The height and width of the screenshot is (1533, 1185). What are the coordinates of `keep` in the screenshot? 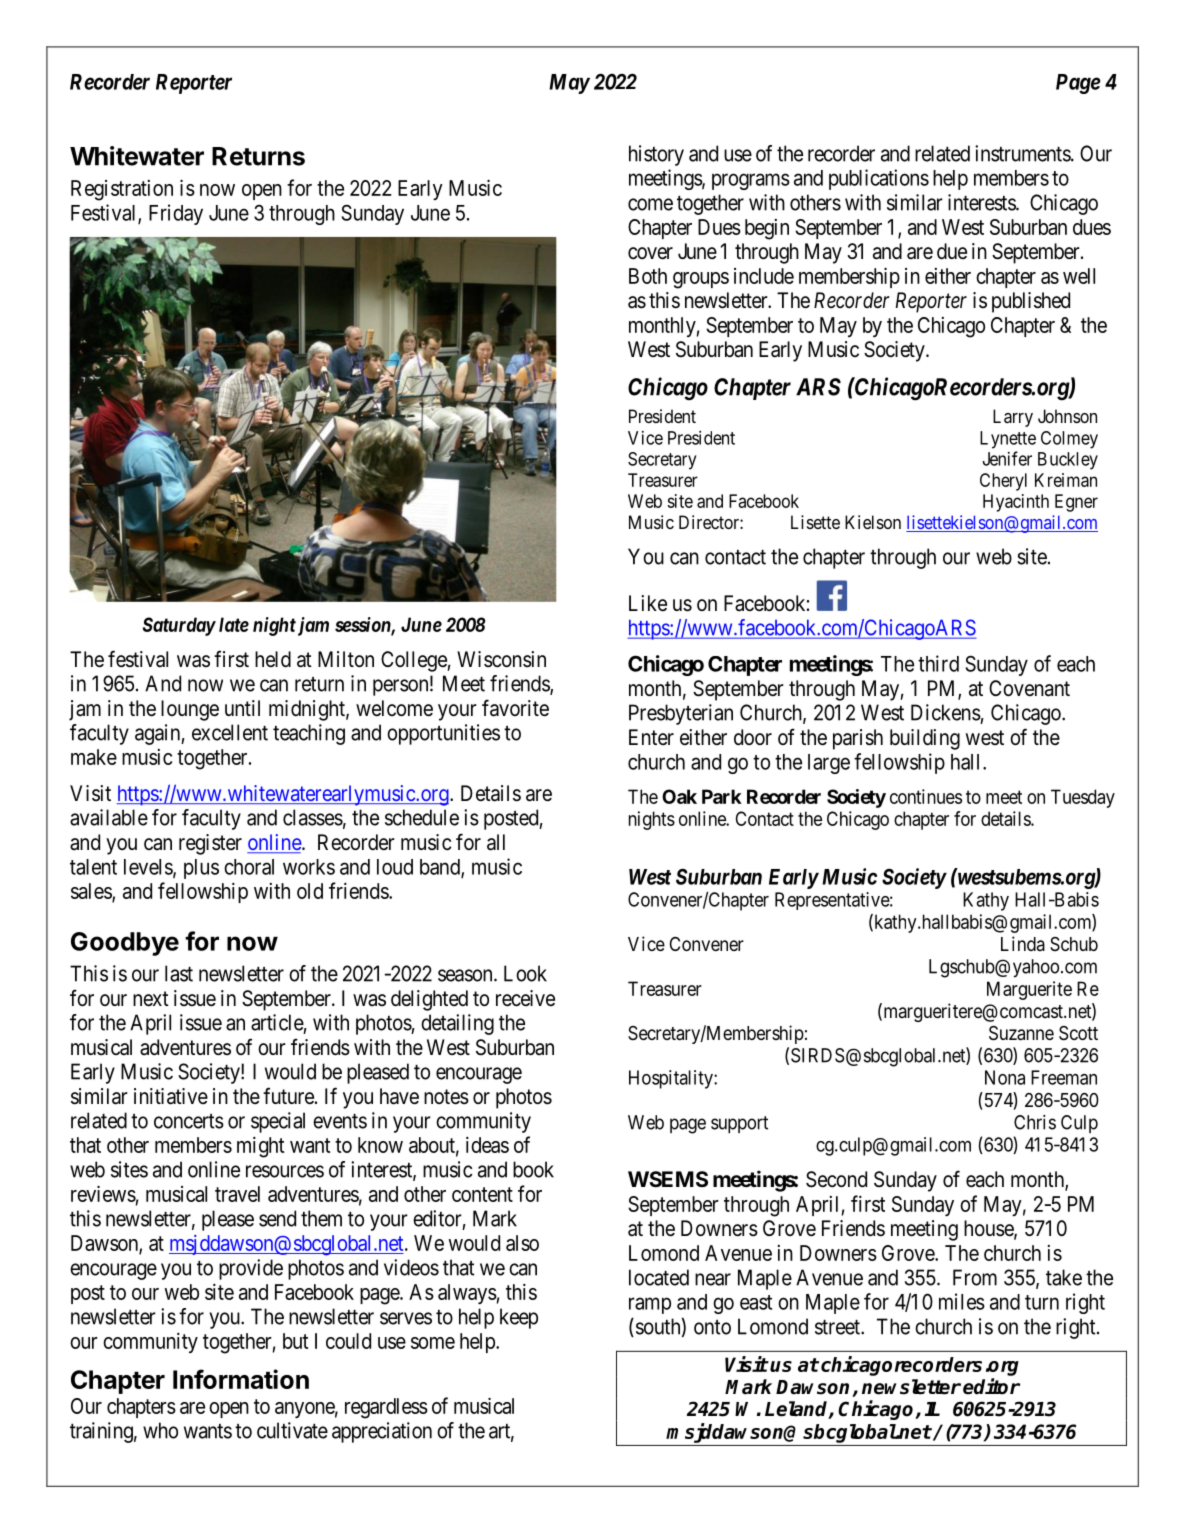 It's located at (519, 1318).
